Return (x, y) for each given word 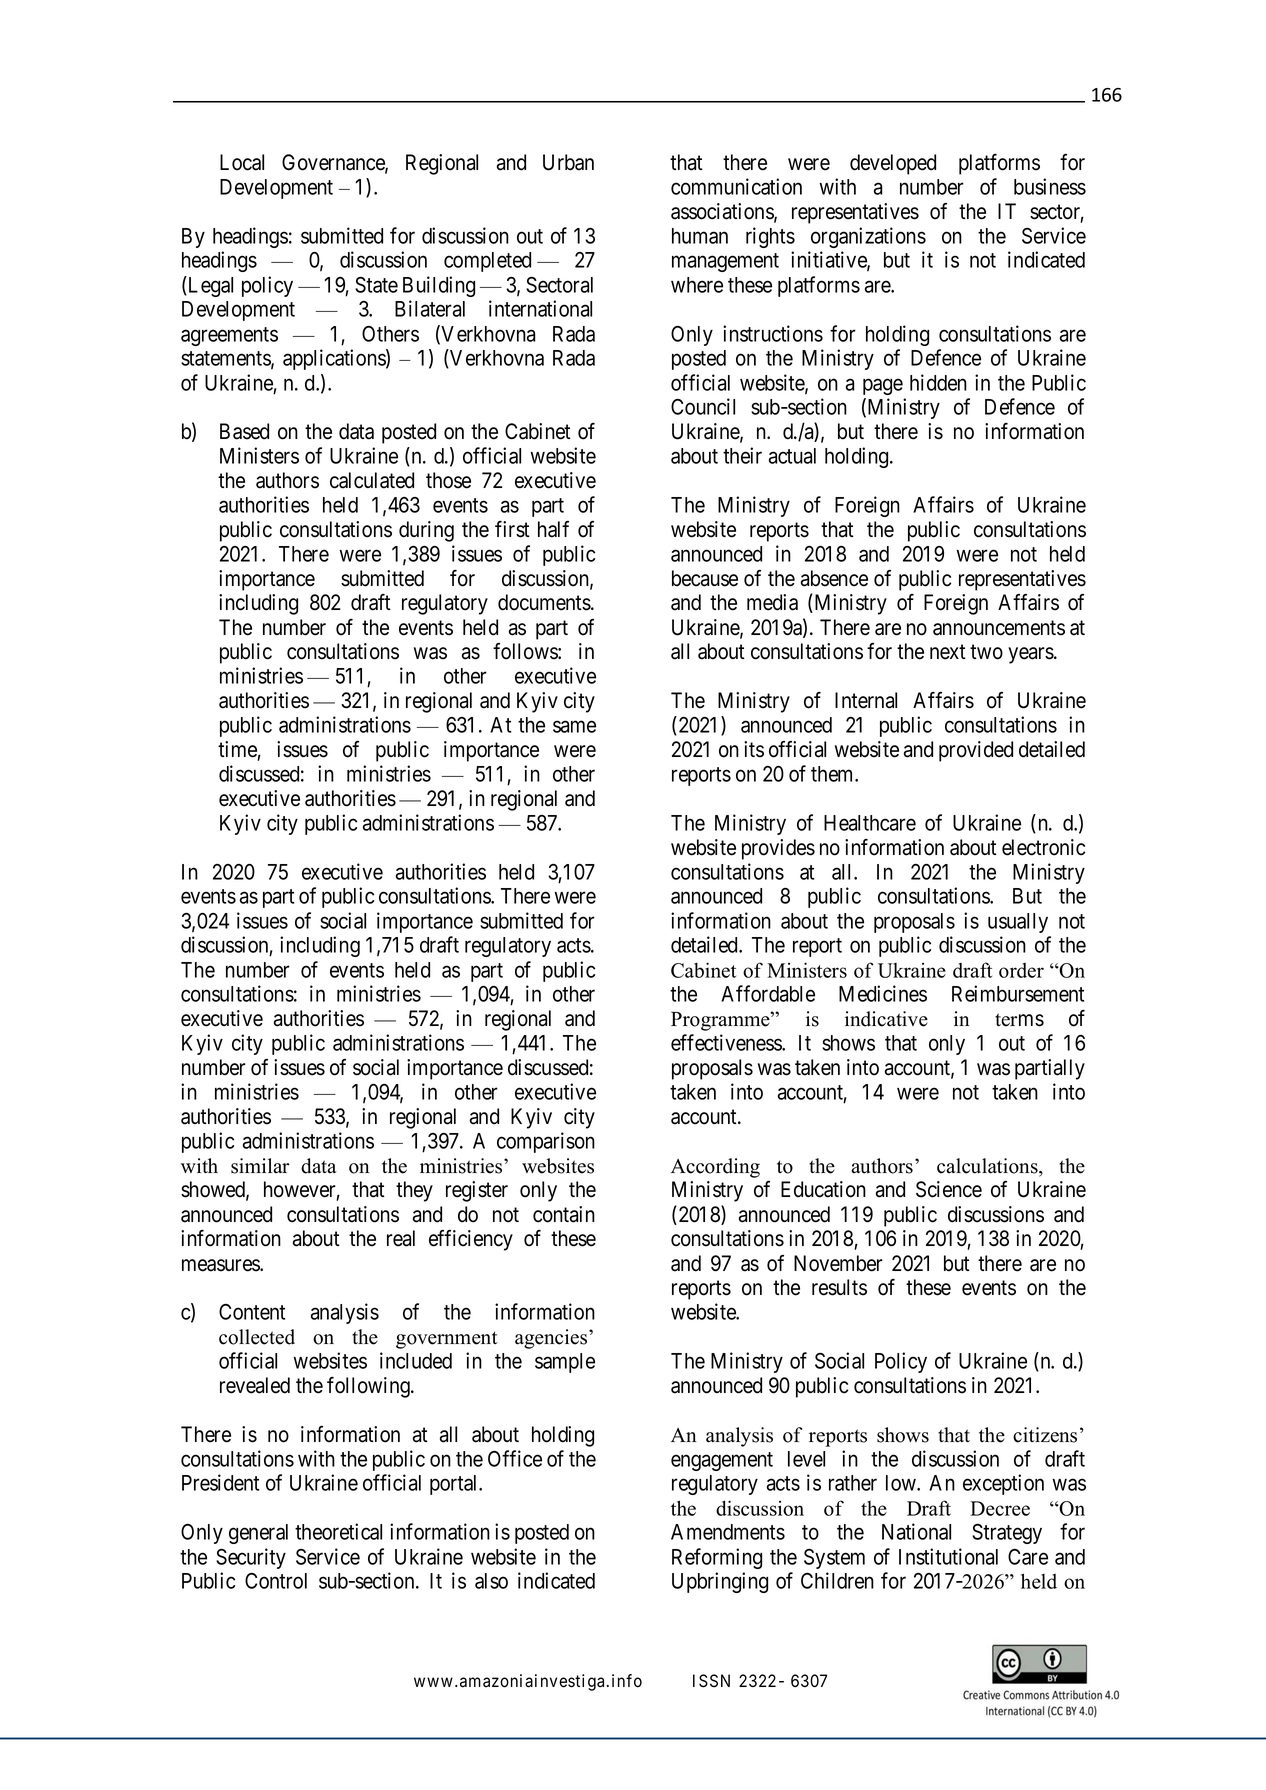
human (700, 236)
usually (1018, 923)
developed (893, 164)
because (705, 578)
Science (949, 1189)
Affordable (768, 993)
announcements (999, 628)
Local (242, 162)
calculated (372, 480)
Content (252, 1312)
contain (564, 1214)
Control (276, 1581)
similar (260, 1166)
